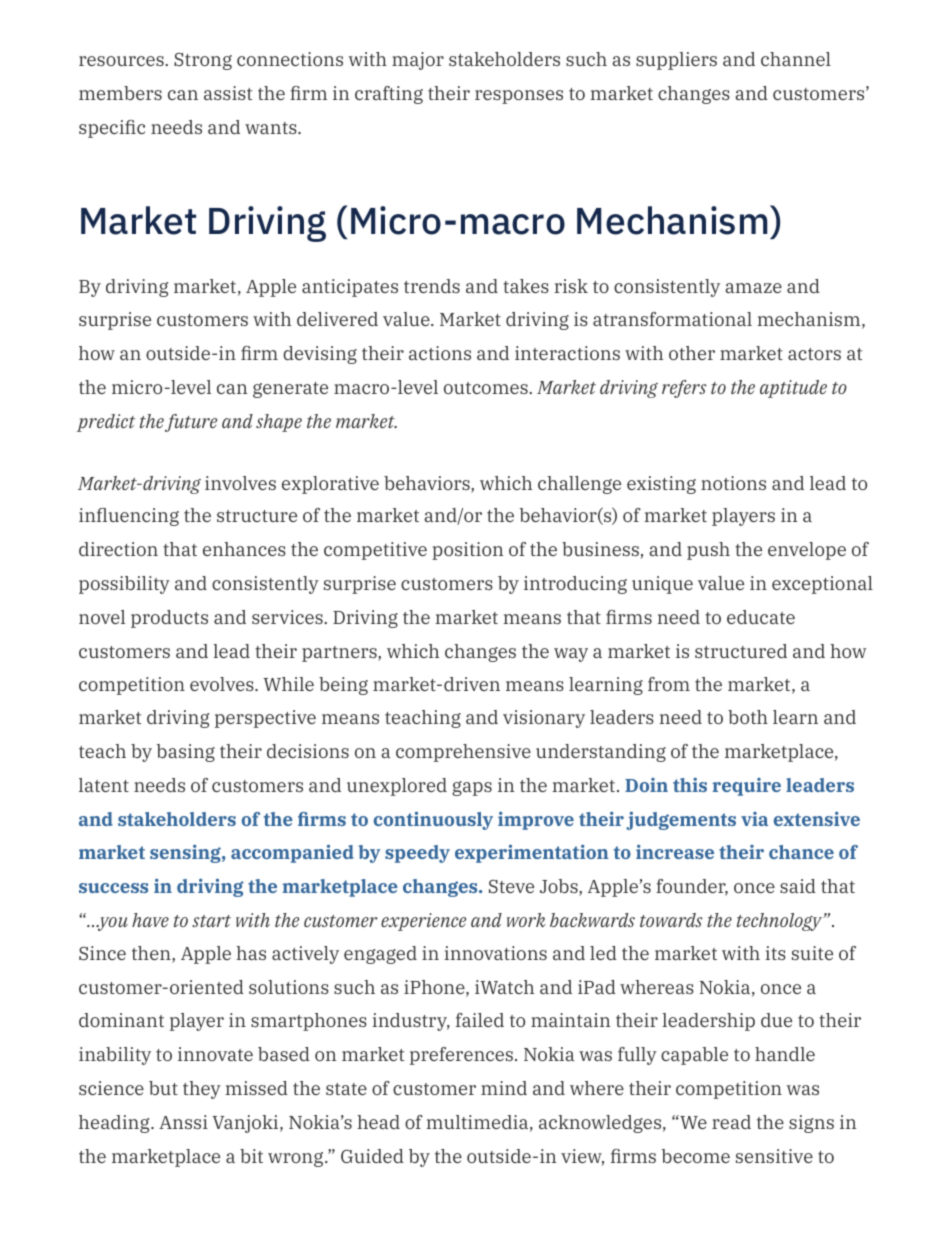 The width and height of the screenshot is (952, 1233). Describe the element at coordinates (228, 93) in the screenshot. I see `assist` at that location.
